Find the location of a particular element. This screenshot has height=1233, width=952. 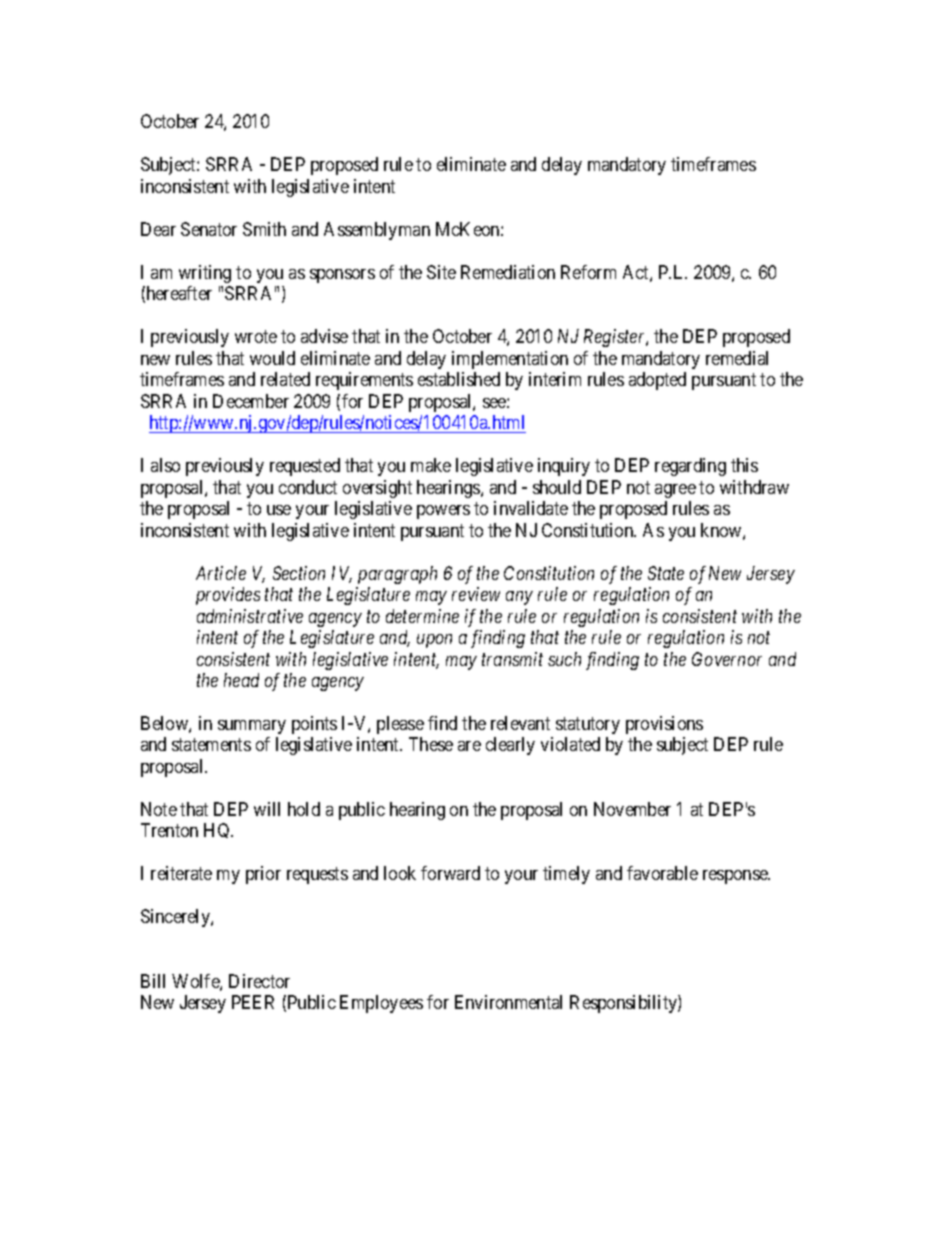

Site is located at coordinates (441, 272).
